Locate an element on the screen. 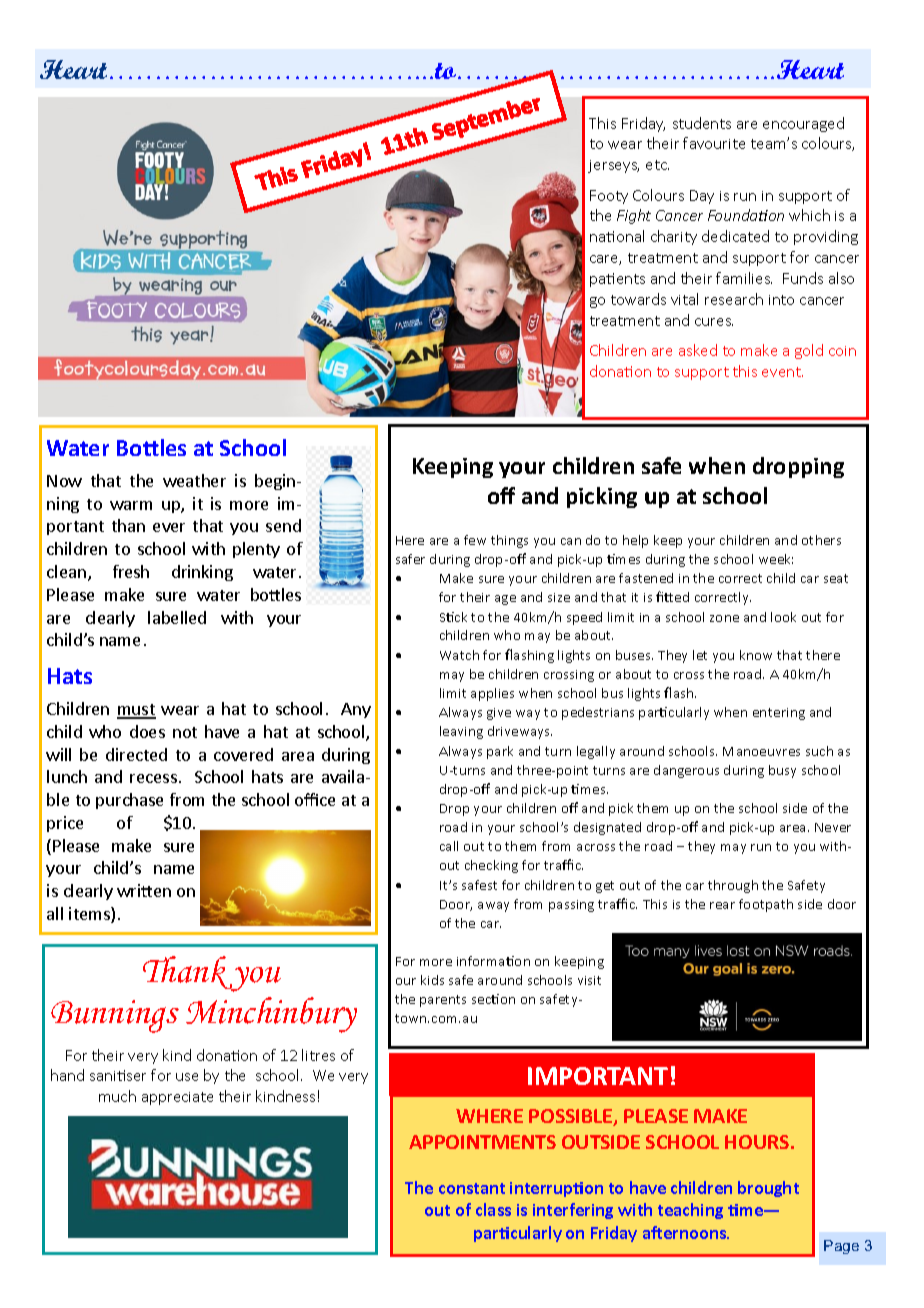 This screenshot has width=924, height=1308. weather is located at coordinates (194, 480).
